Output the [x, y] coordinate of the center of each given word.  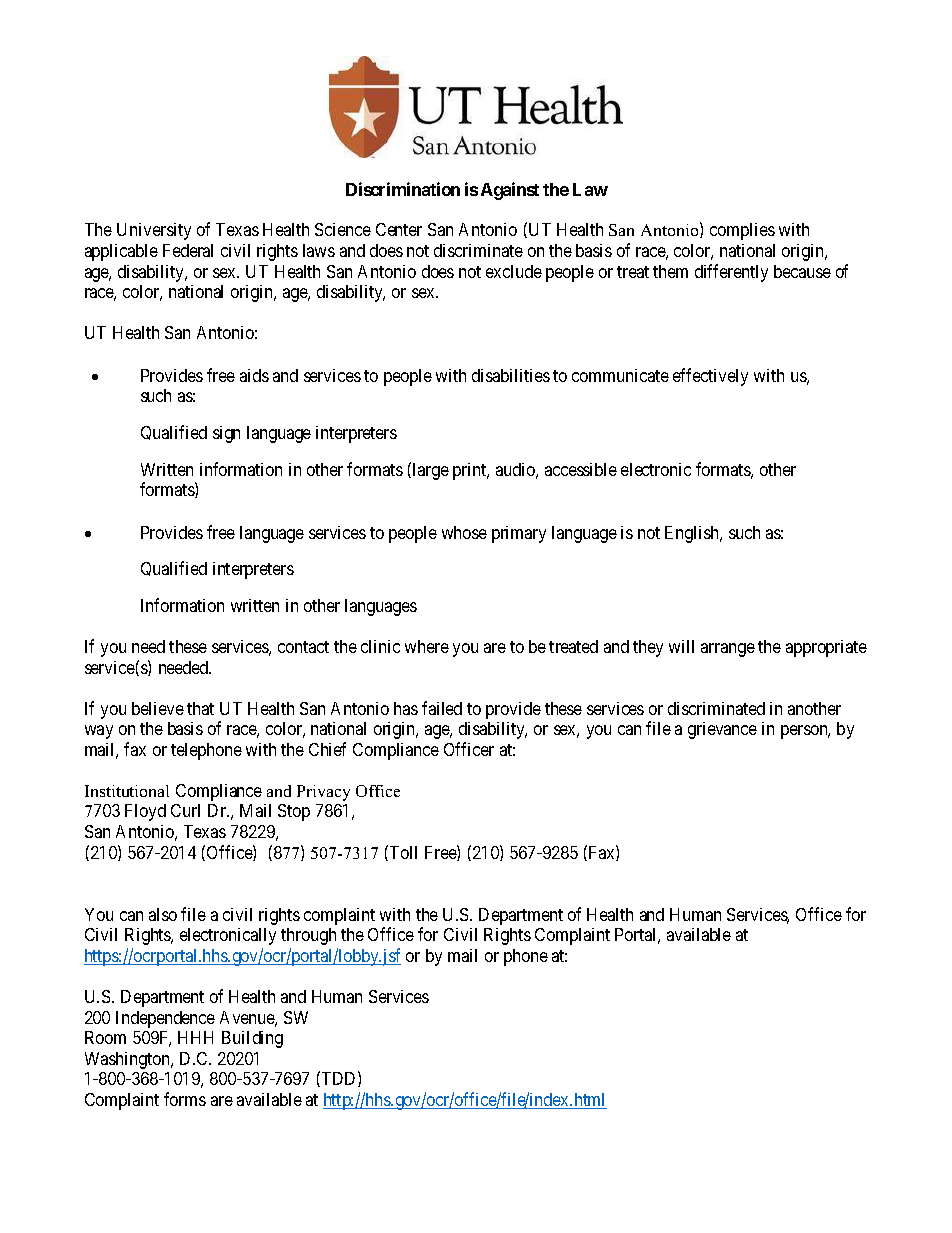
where [427, 646]
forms [185, 1099]
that [200, 708]
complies [742, 231]
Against [510, 191]
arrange [728, 650]
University [154, 231]
